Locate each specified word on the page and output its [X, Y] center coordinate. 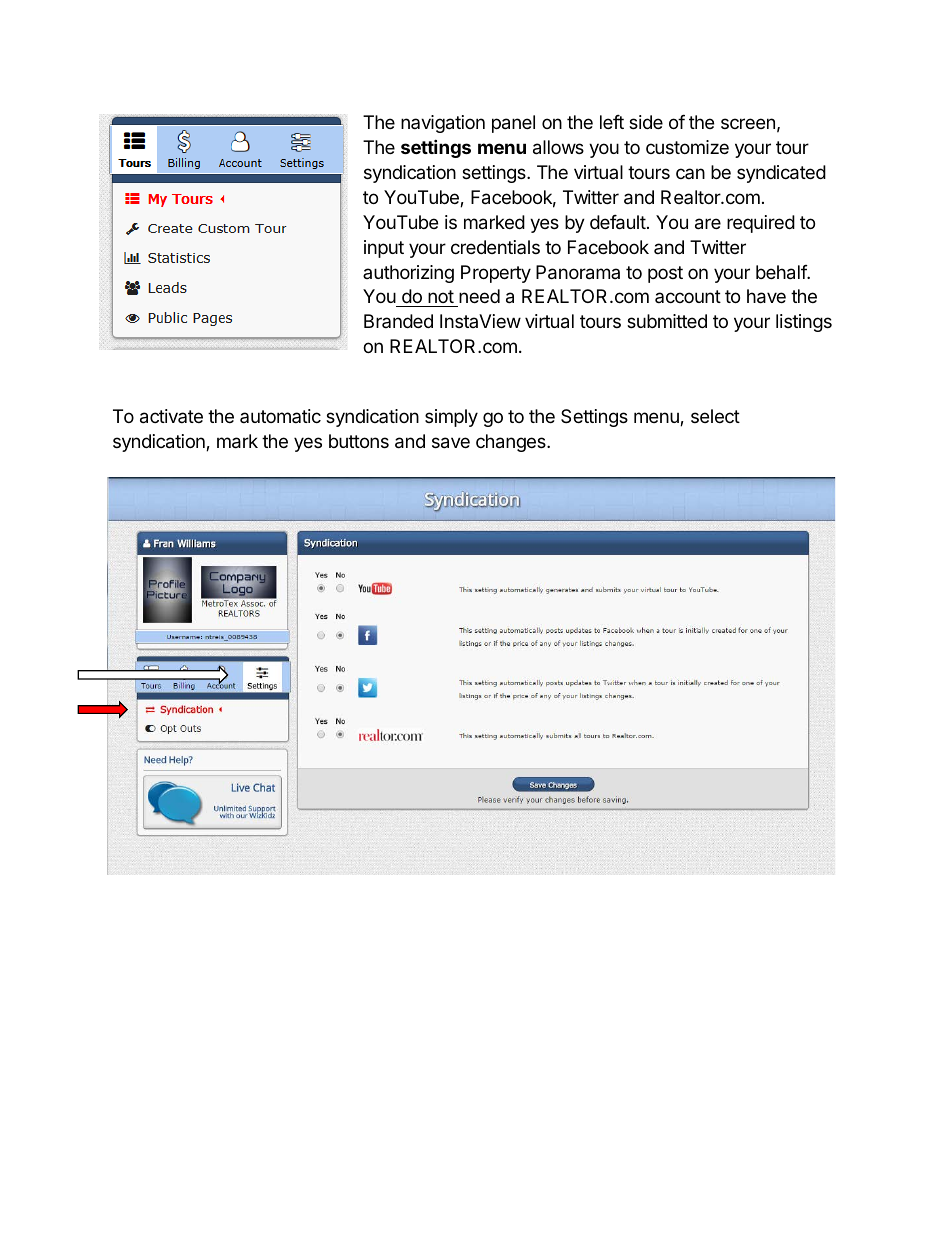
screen [748, 123]
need [478, 298]
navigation [443, 124]
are [708, 224]
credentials [495, 247]
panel [513, 124]
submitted [667, 321]
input [384, 249]
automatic [280, 416]
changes [512, 443]
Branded [398, 321]
